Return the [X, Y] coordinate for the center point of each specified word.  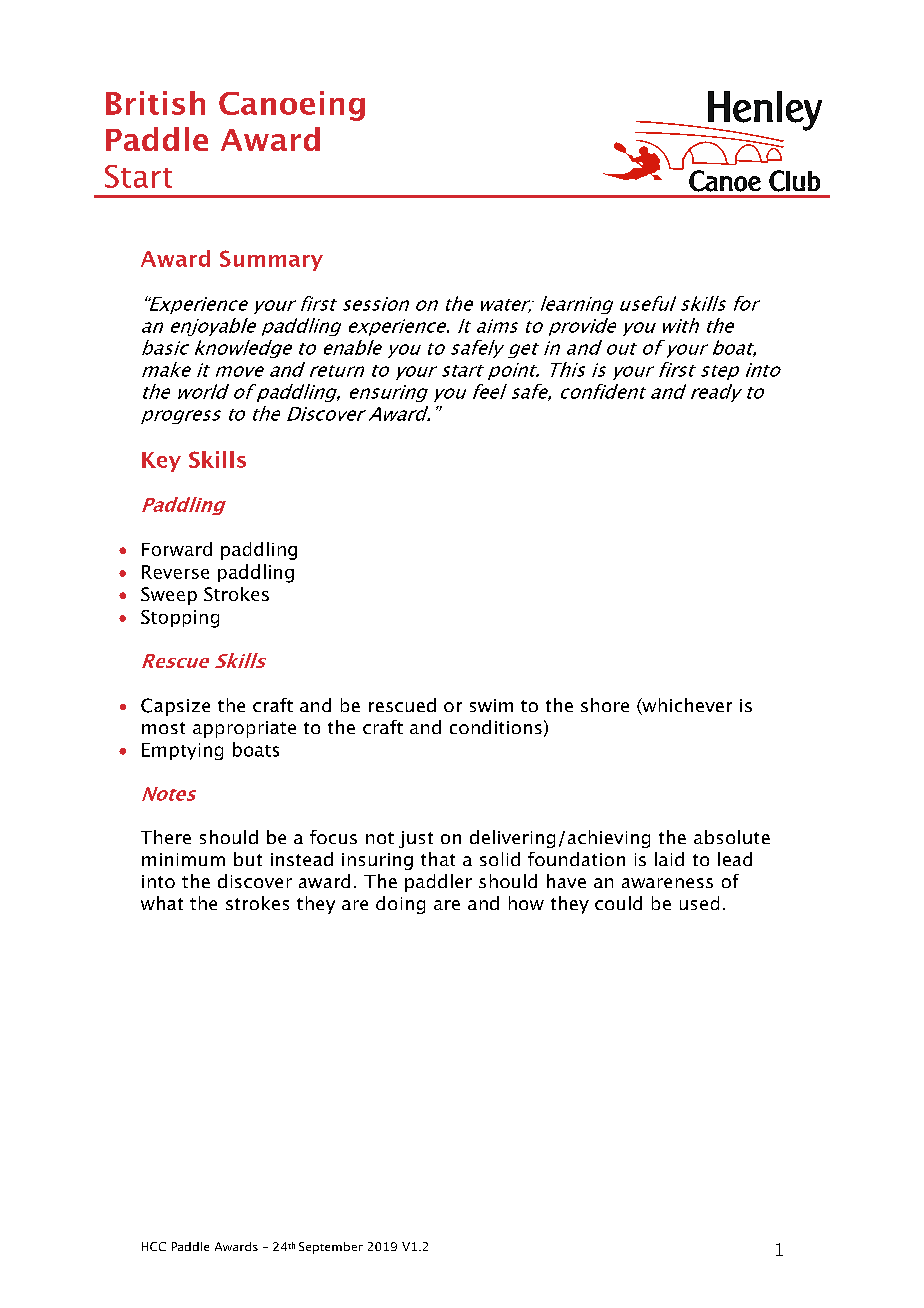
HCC [154, 1246]
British [155, 103]
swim [491, 705]
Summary [271, 260]
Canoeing [292, 106]
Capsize [175, 707]
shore [605, 705]
